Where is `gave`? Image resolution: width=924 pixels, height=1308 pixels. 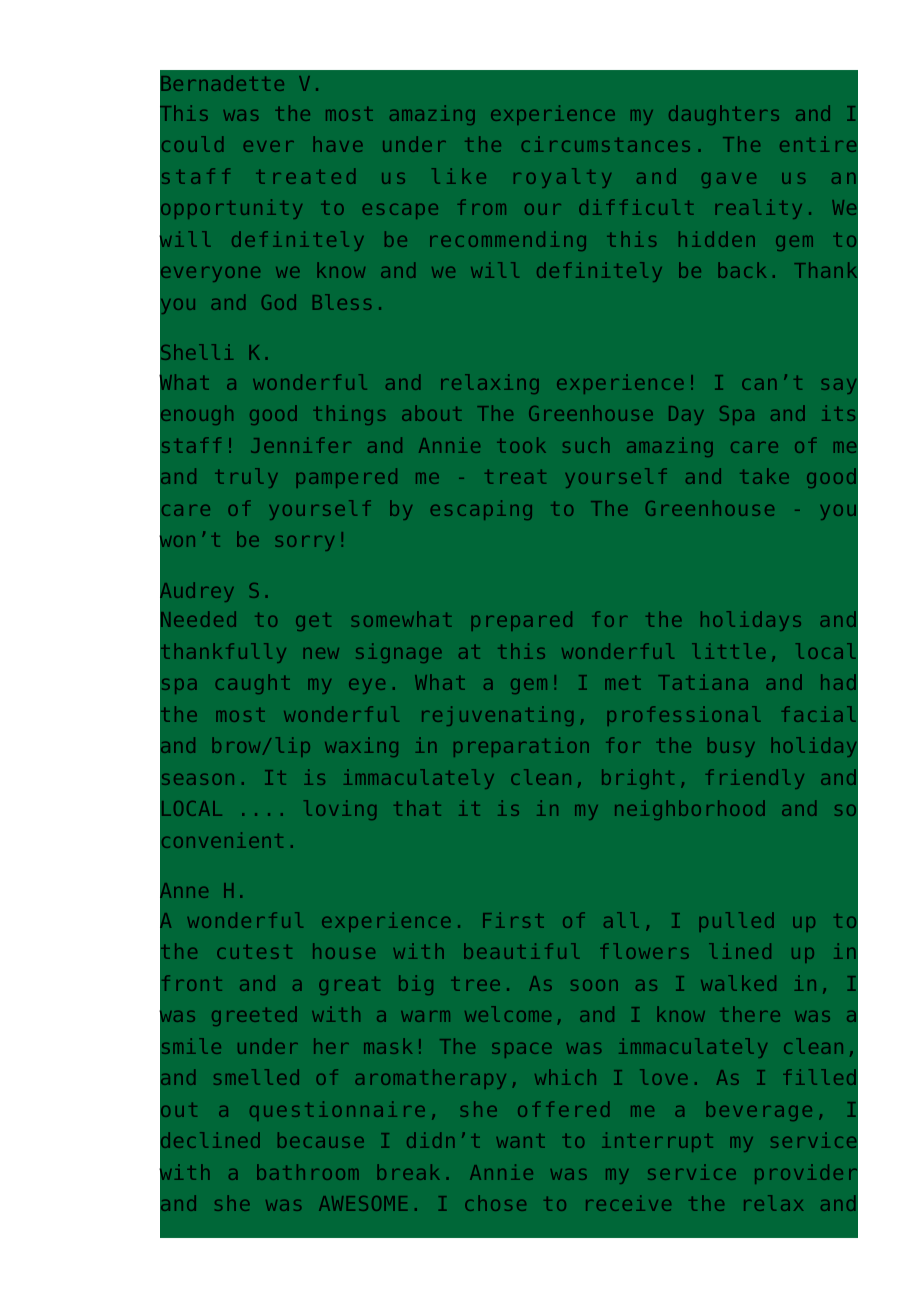
gave is located at coordinates (729, 180).
